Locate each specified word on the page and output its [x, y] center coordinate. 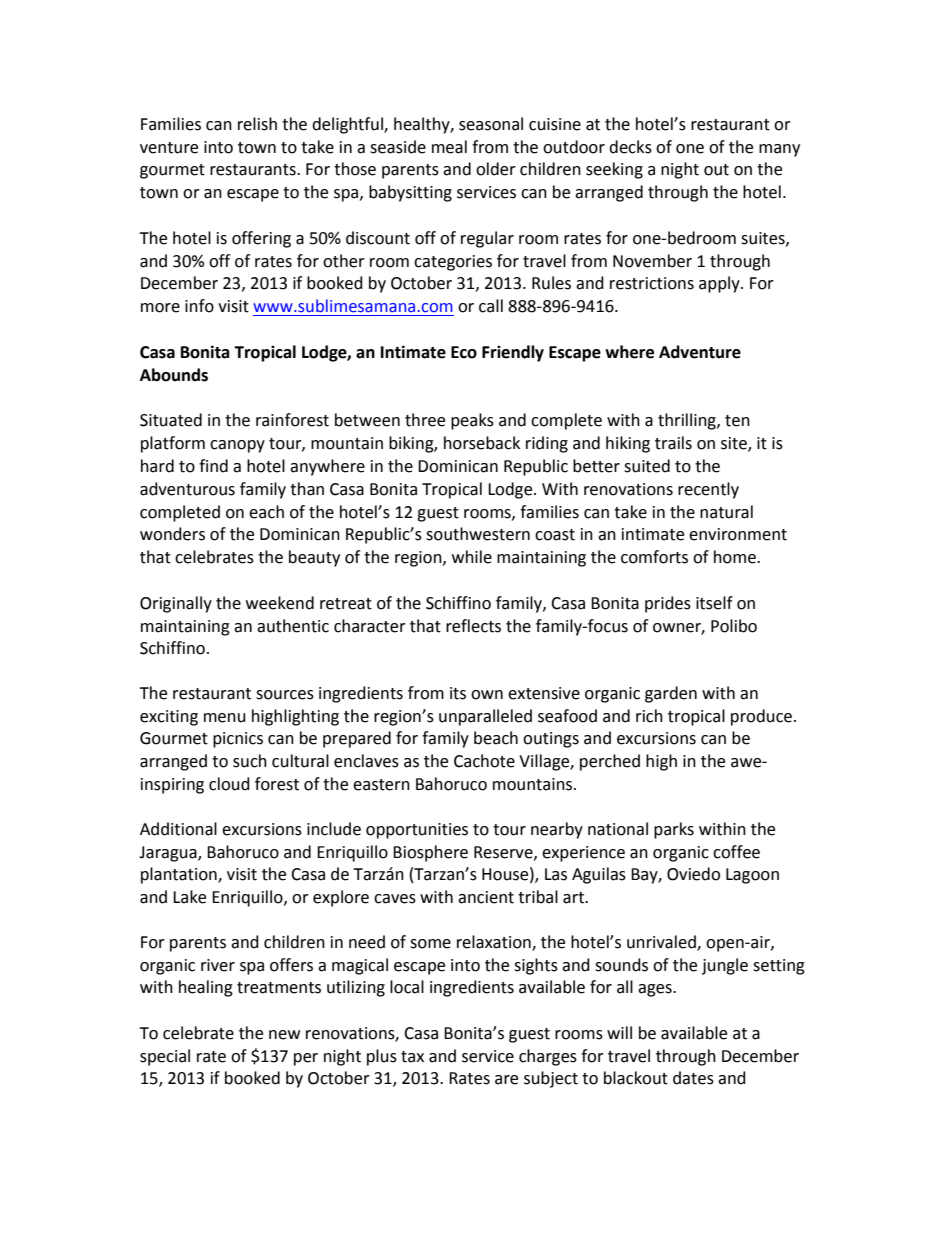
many [779, 150]
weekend [280, 603]
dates [693, 1078]
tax [412, 1057]
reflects [473, 626]
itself [714, 603]
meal [449, 147]
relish [257, 124]
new [284, 1035]
